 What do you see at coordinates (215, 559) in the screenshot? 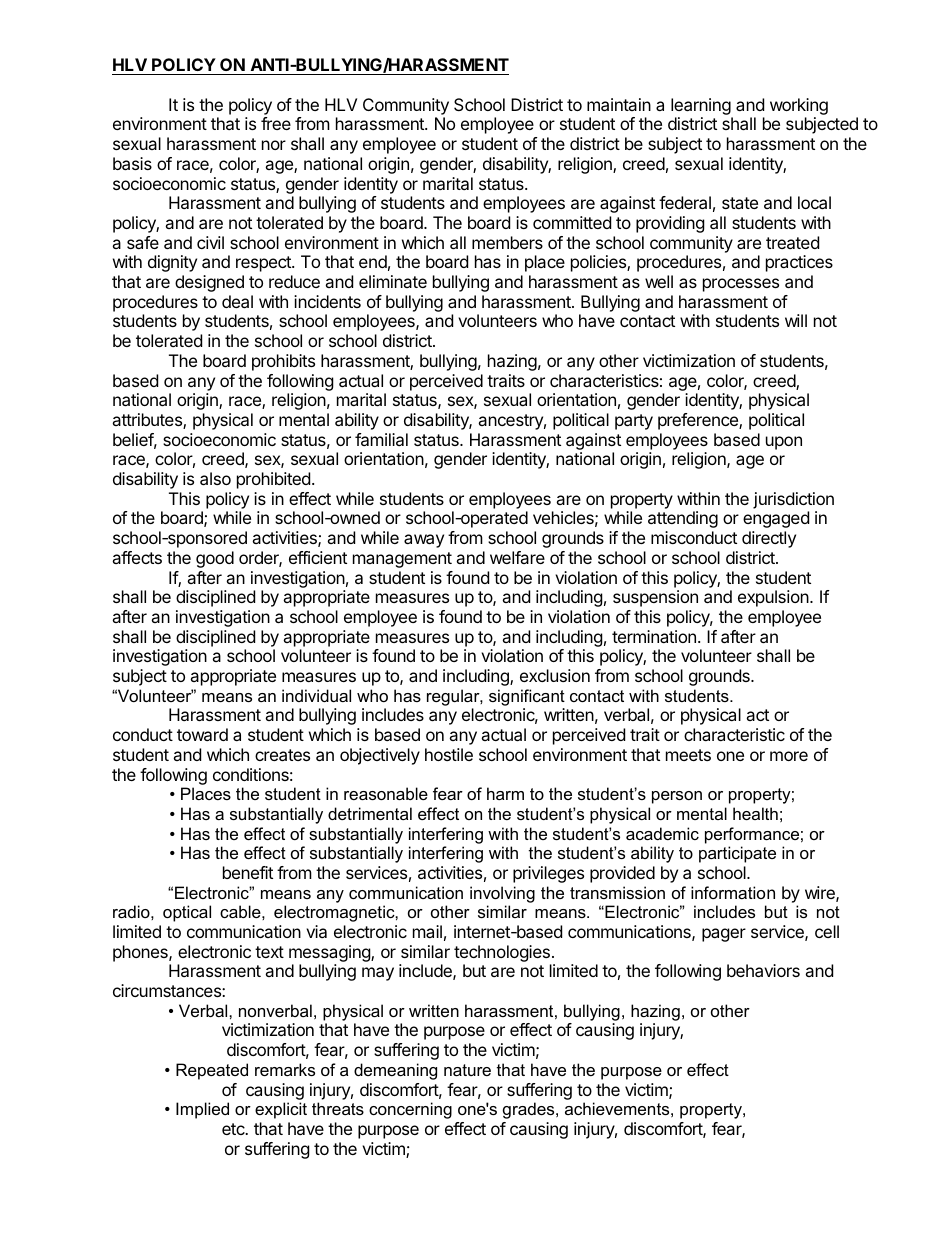
I see `good` at bounding box center [215, 559].
